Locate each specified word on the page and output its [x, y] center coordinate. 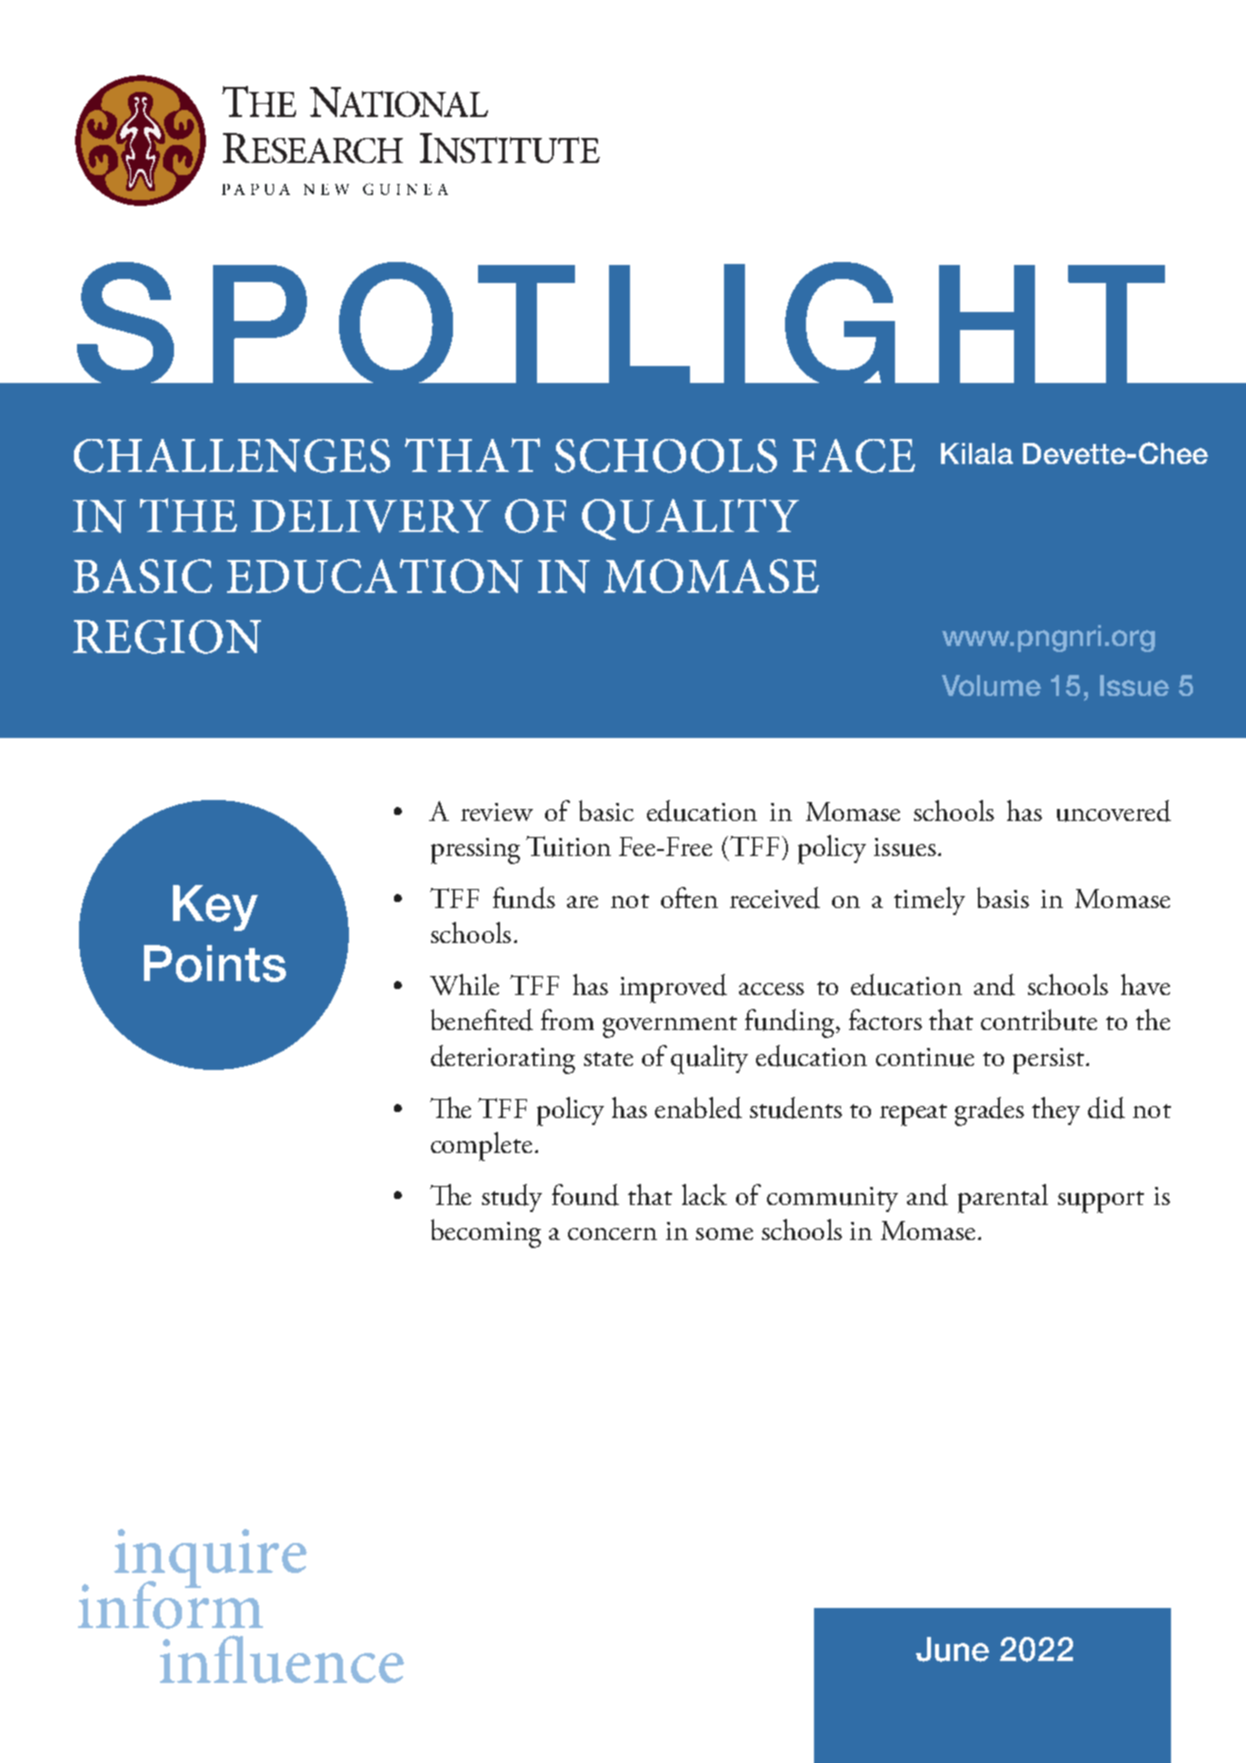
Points [215, 963]
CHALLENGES [232, 456]
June [952, 1649]
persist [1050, 1061]
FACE [854, 456]
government [670, 1027]
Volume [991, 685]
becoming [486, 1233]
